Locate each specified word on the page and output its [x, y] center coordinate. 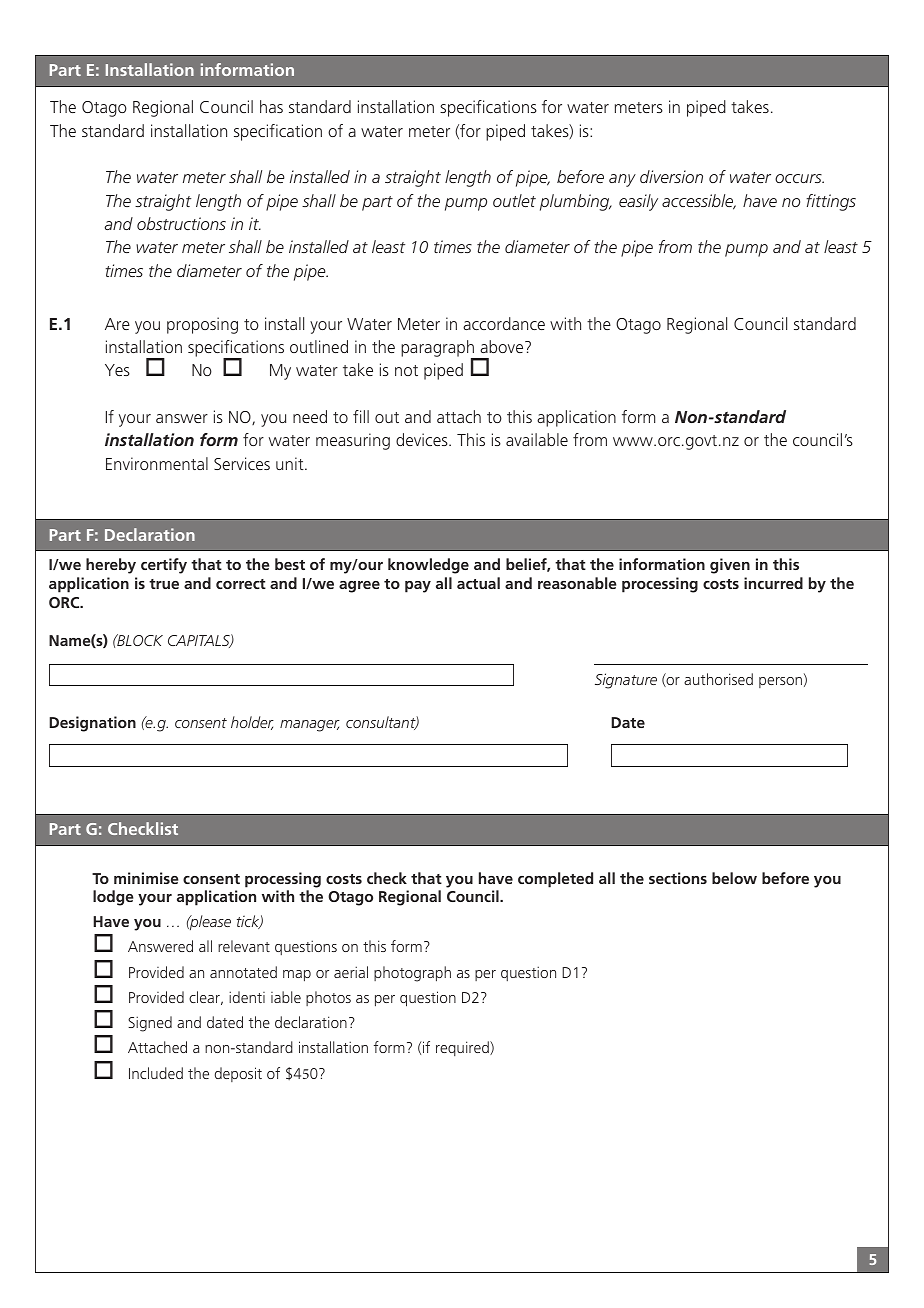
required [463, 1048]
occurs [799, 178]
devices [423, 439]
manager [310, 726]
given [730, 566]
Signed [150, 1024]
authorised [718, 679]
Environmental [157, 463]
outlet [514, 200]
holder [252, 723]
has [271, 106]
